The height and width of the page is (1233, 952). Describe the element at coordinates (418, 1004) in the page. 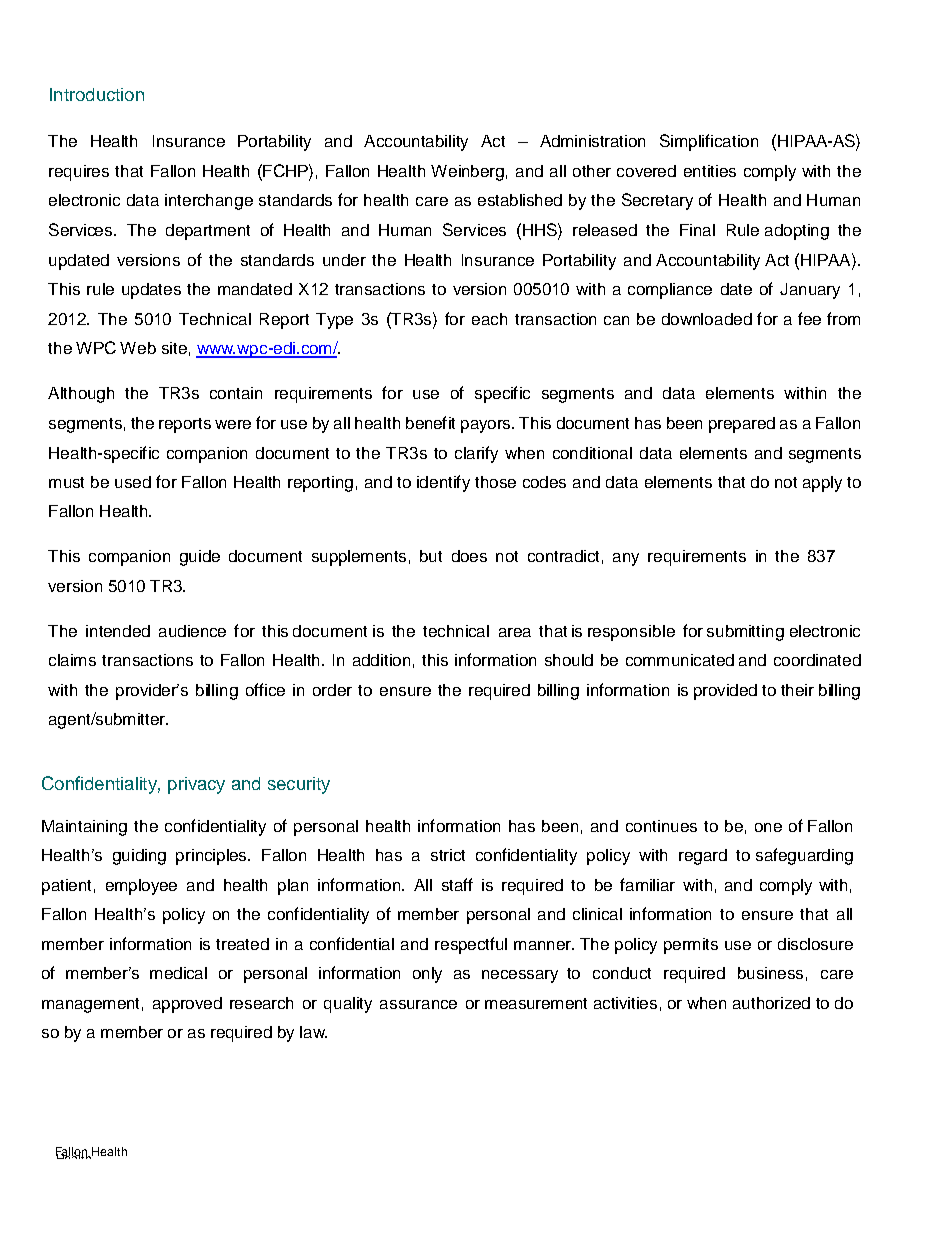

I see `assurance` at that location.
